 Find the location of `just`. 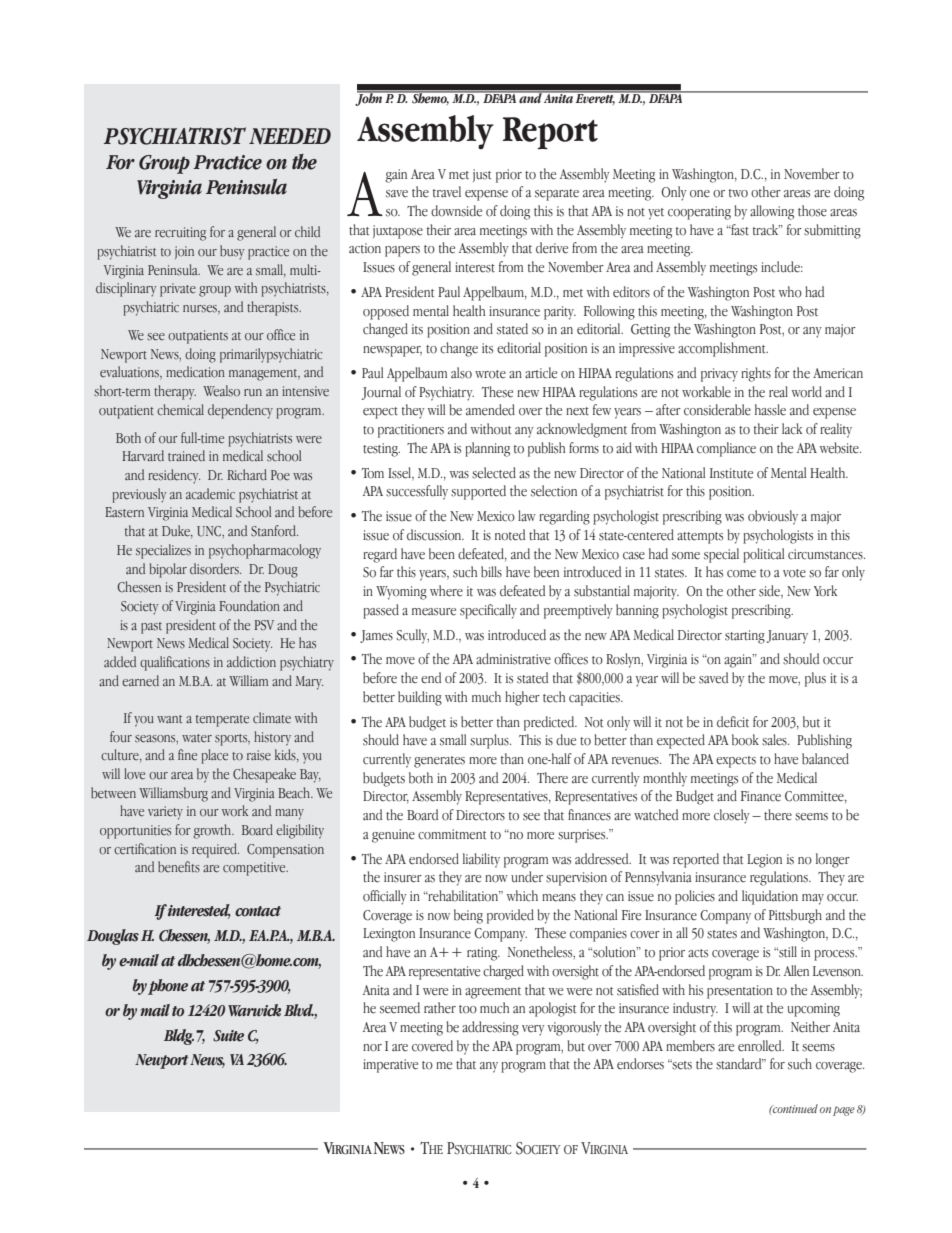

just is located at coordinates (482, 175).
